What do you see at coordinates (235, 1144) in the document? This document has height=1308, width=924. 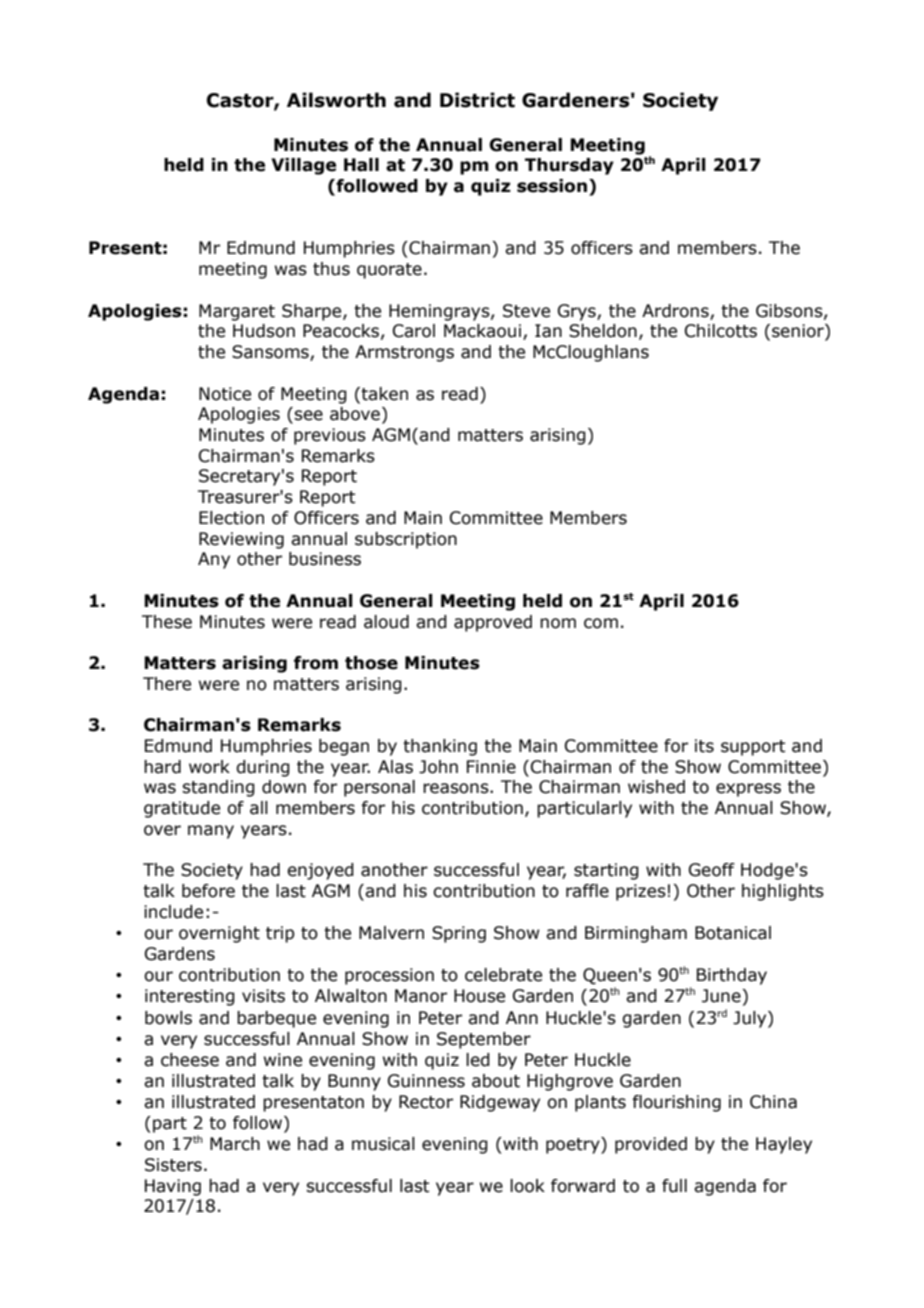 I see `March` at bounding box center [235, 1144].
